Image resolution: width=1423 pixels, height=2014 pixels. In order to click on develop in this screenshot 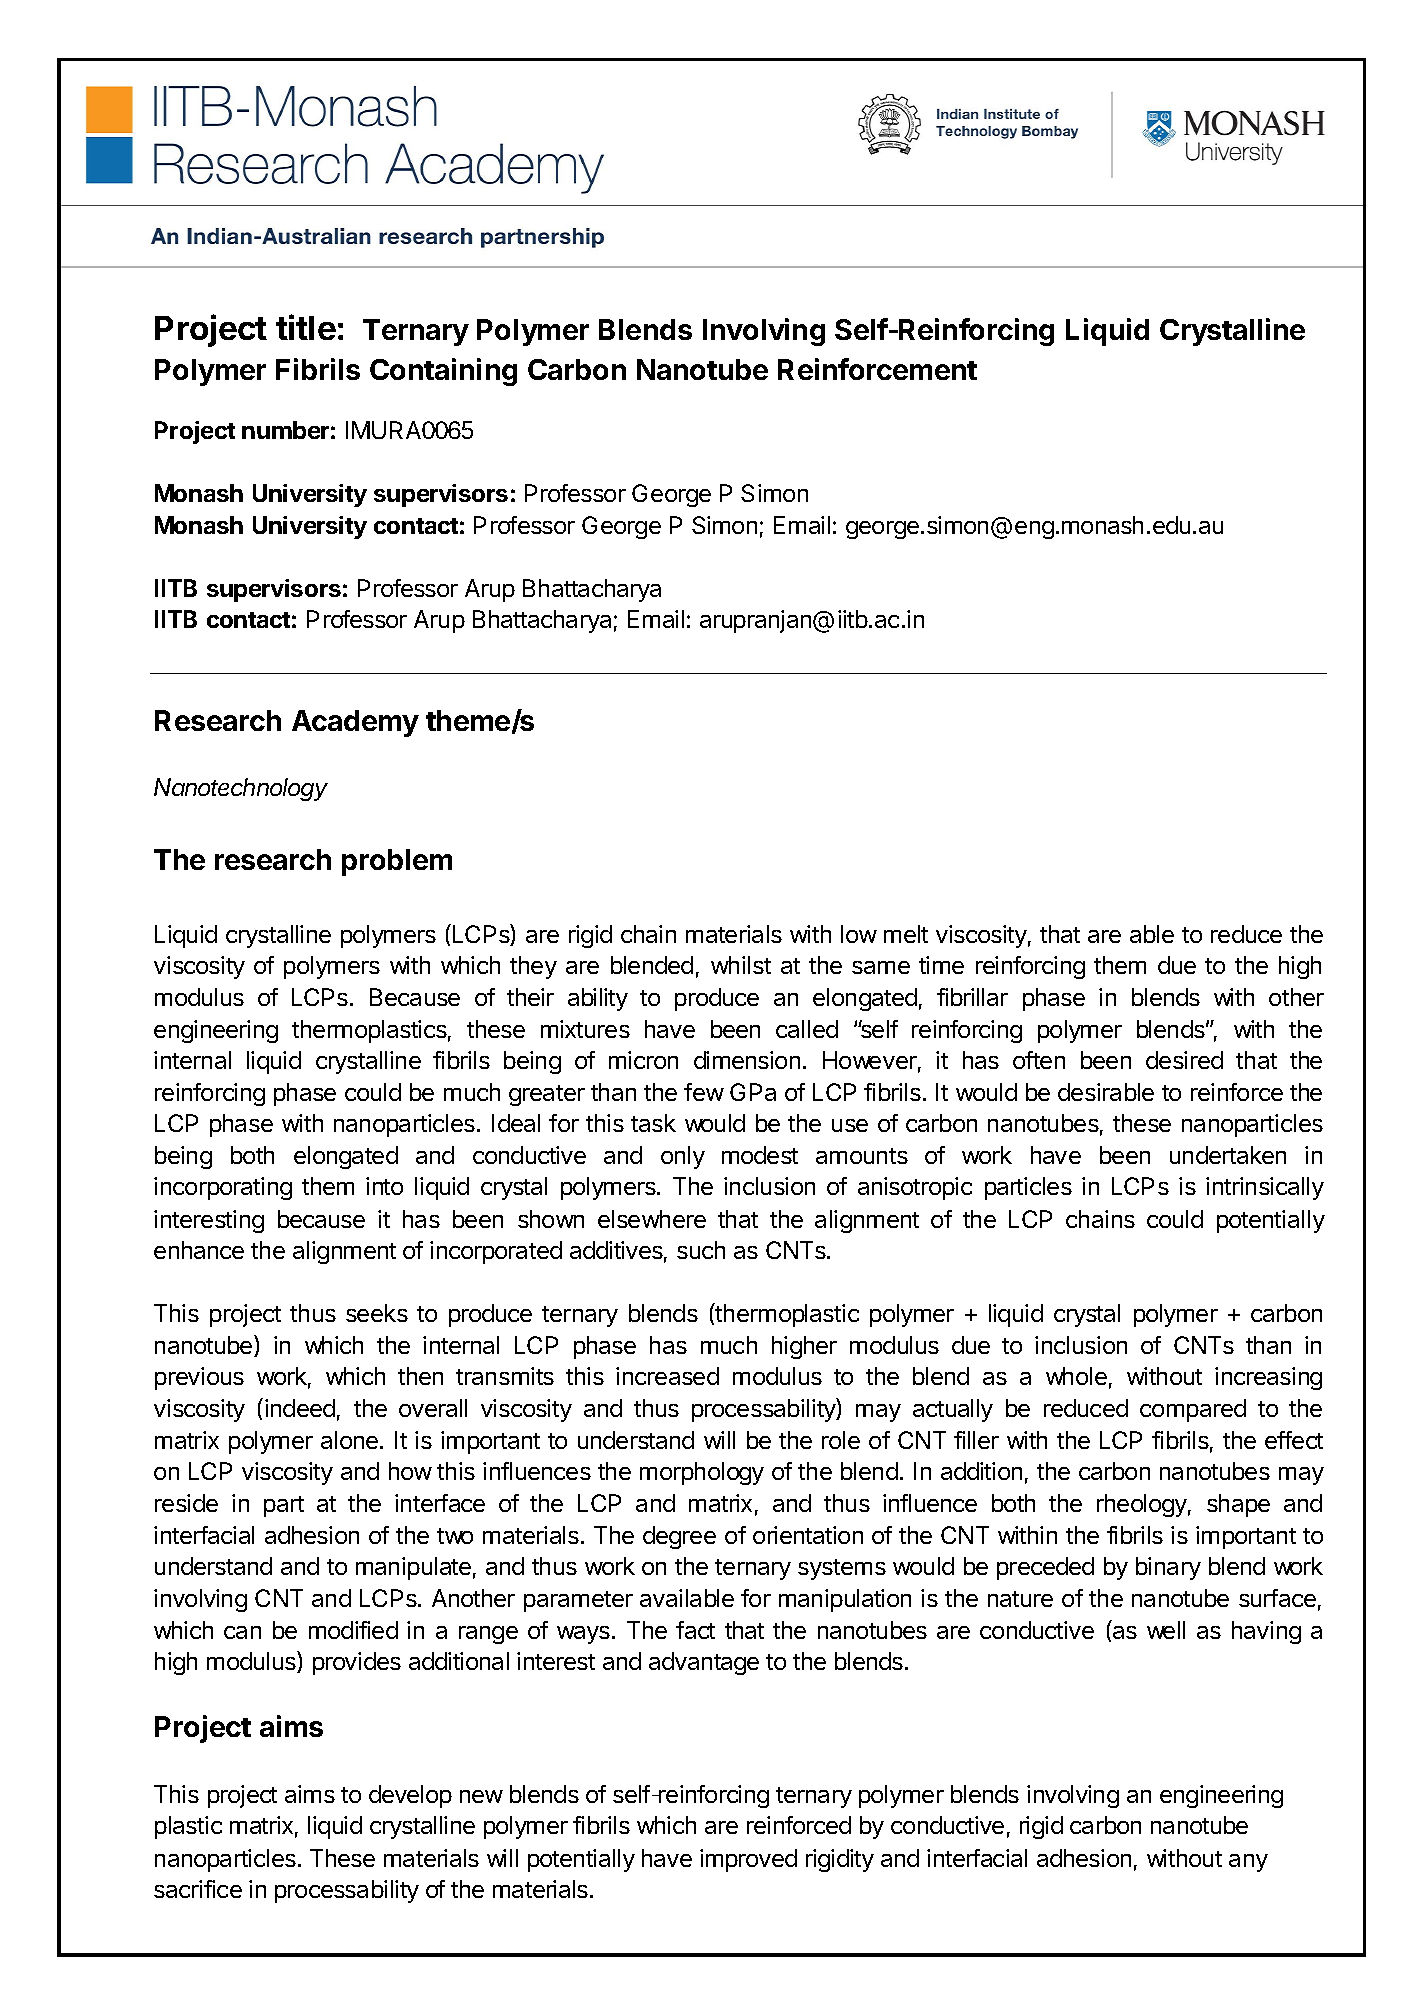, I will do `click(410, 1796)`.
